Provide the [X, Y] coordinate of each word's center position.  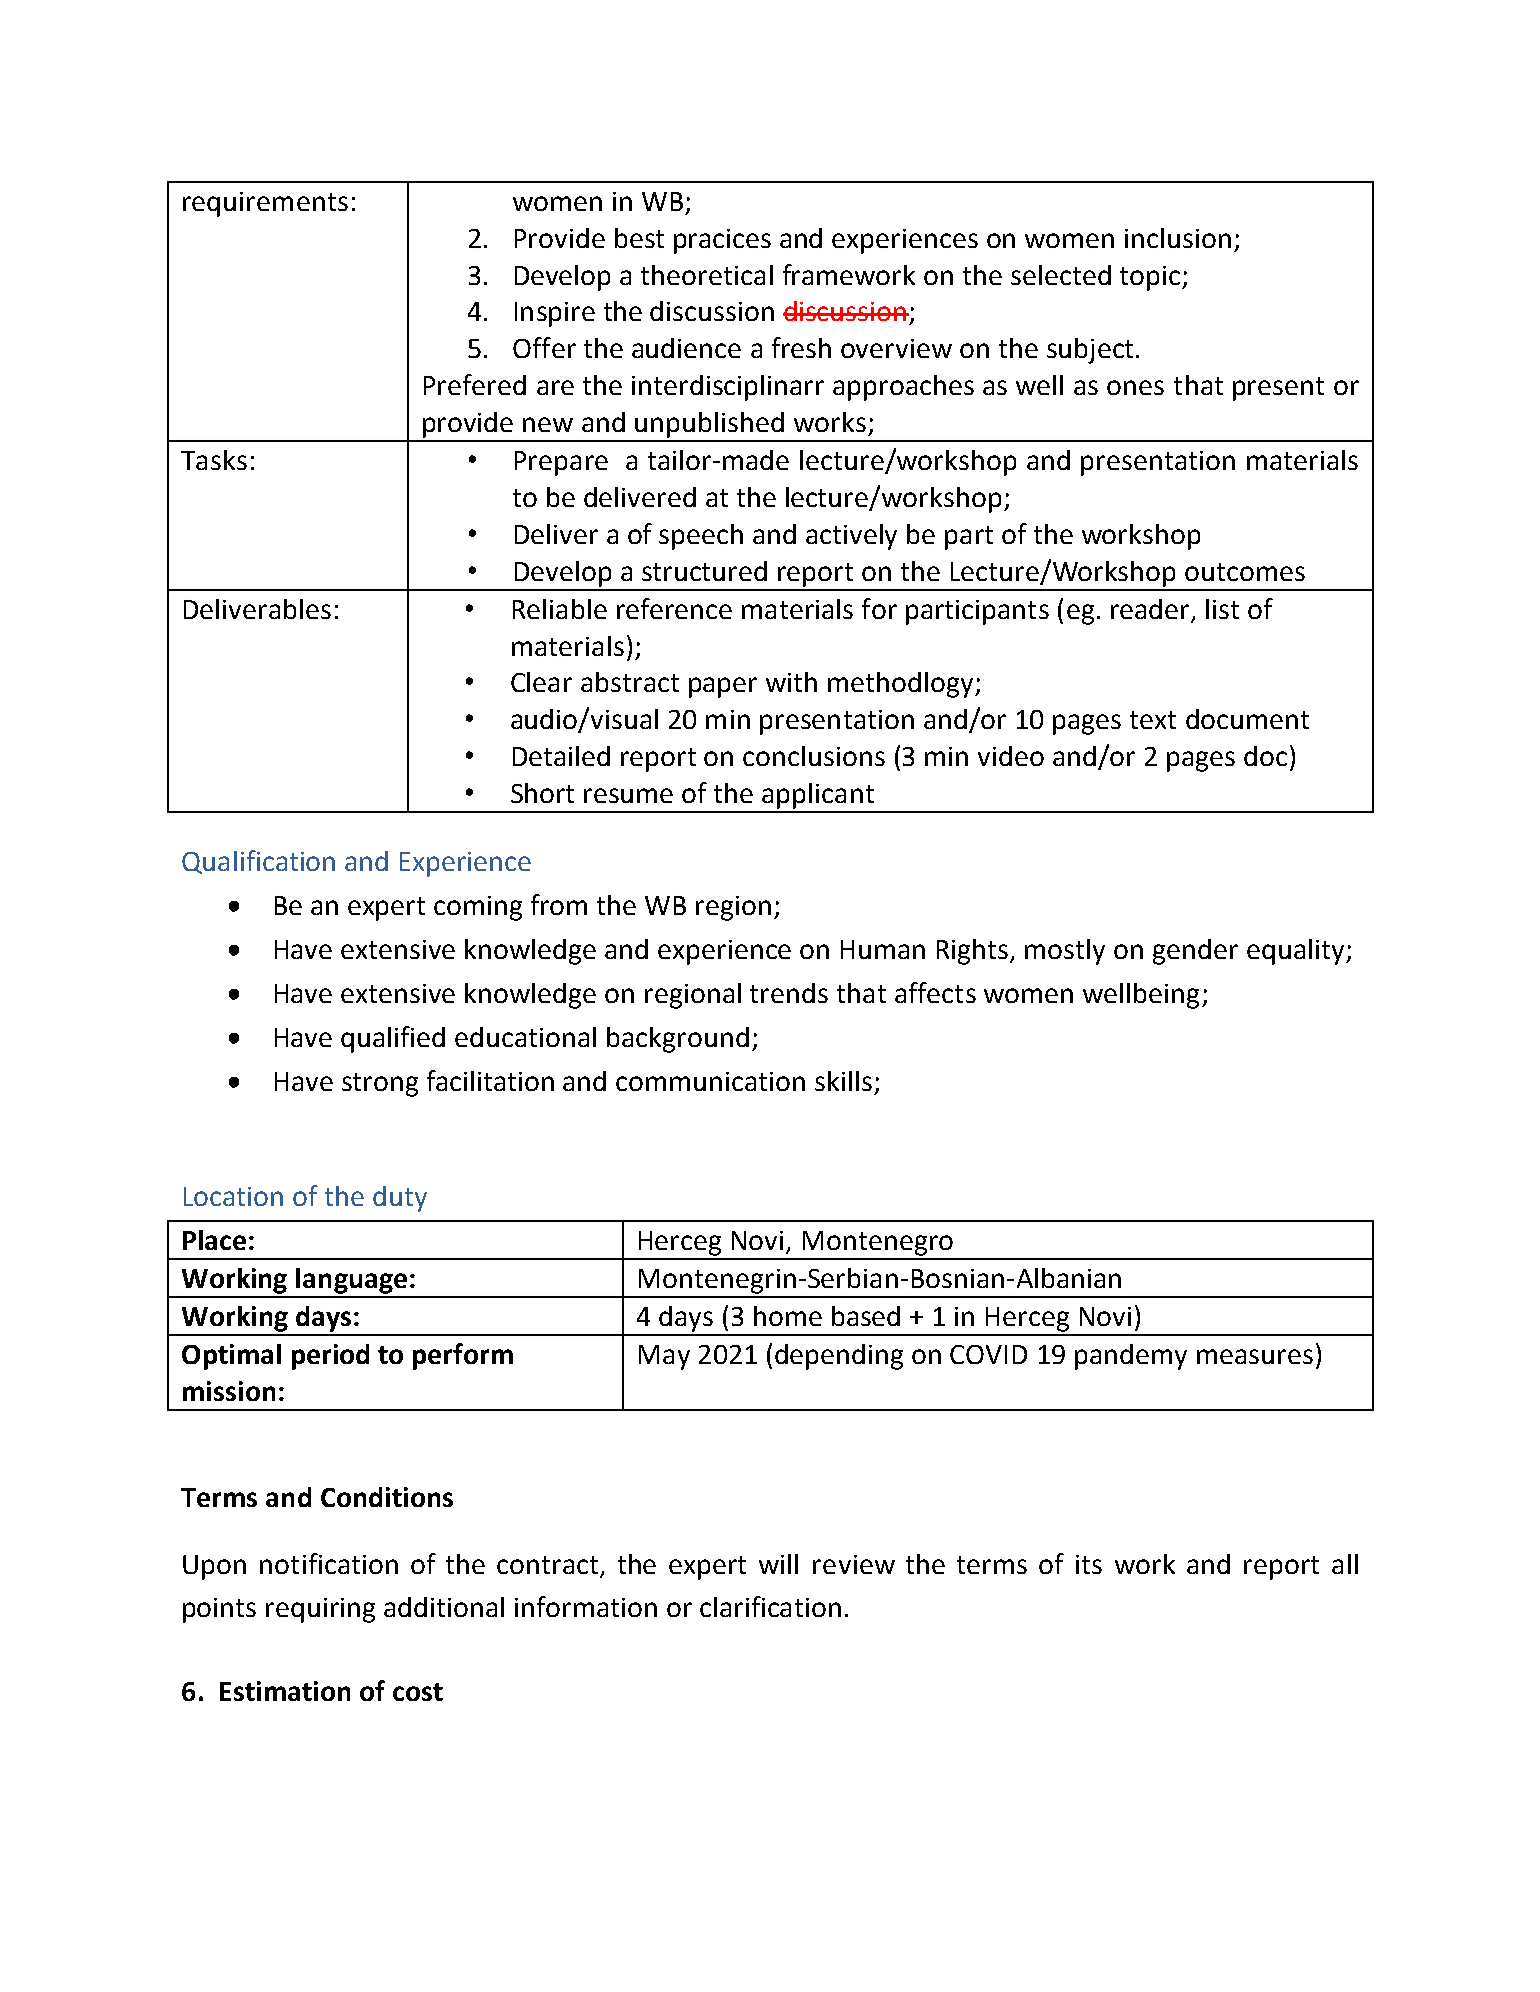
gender [1195, 952]
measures [1255, 1356]
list [1222, 609]
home [788, 1316]
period [330, 1357]
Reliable [560, 609]
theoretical [707, 275]
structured [704, 571]
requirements [265, 204]
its [1089, 1564]
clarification [770, 1606]
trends [789, 993]
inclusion [1178, 238]
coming [478, 908]
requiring [320, 1610]
